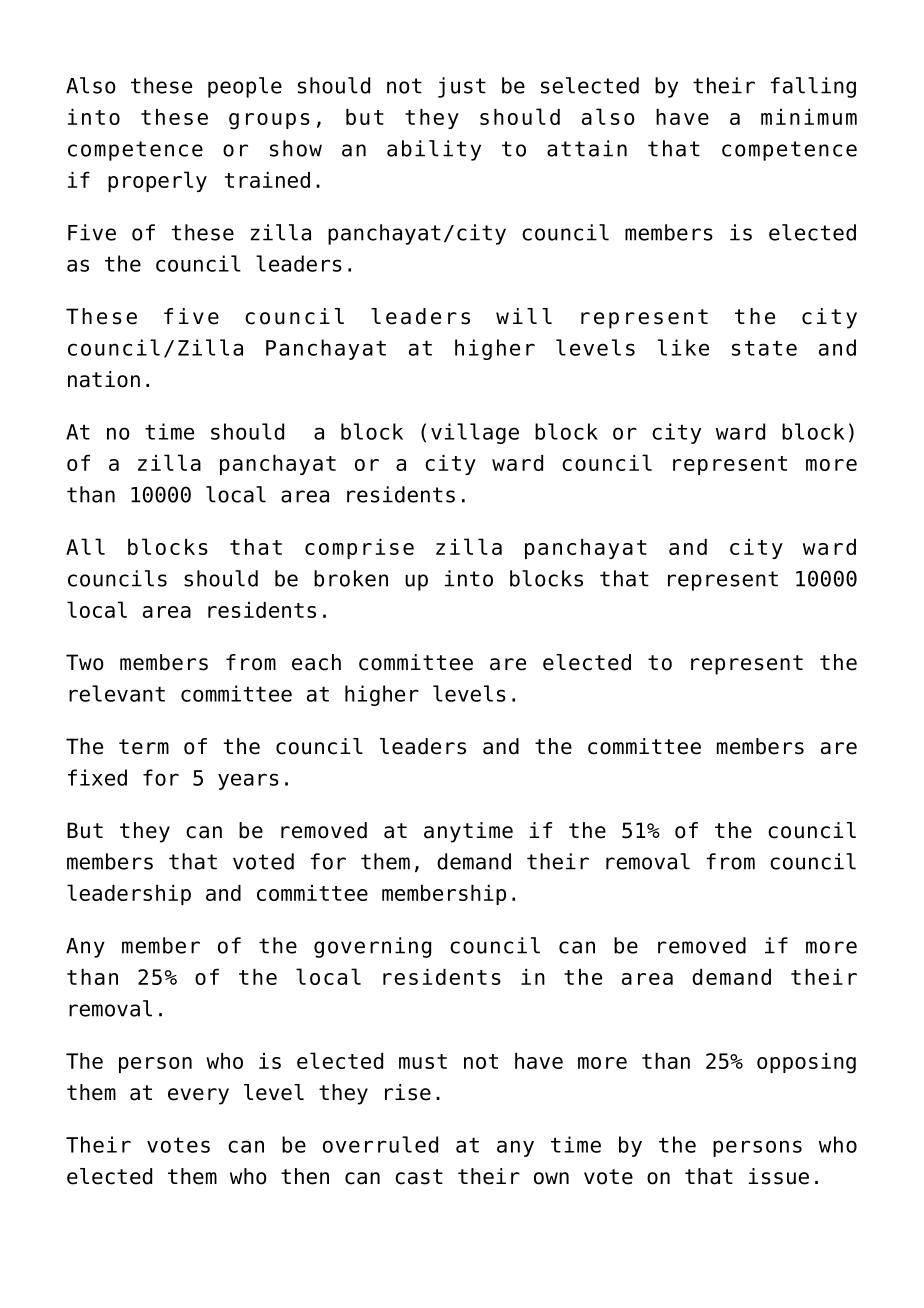 This image has width=924, height=1308. Describe the element at coordinates (779, 1176) in the image. I see `issue` at that location.
